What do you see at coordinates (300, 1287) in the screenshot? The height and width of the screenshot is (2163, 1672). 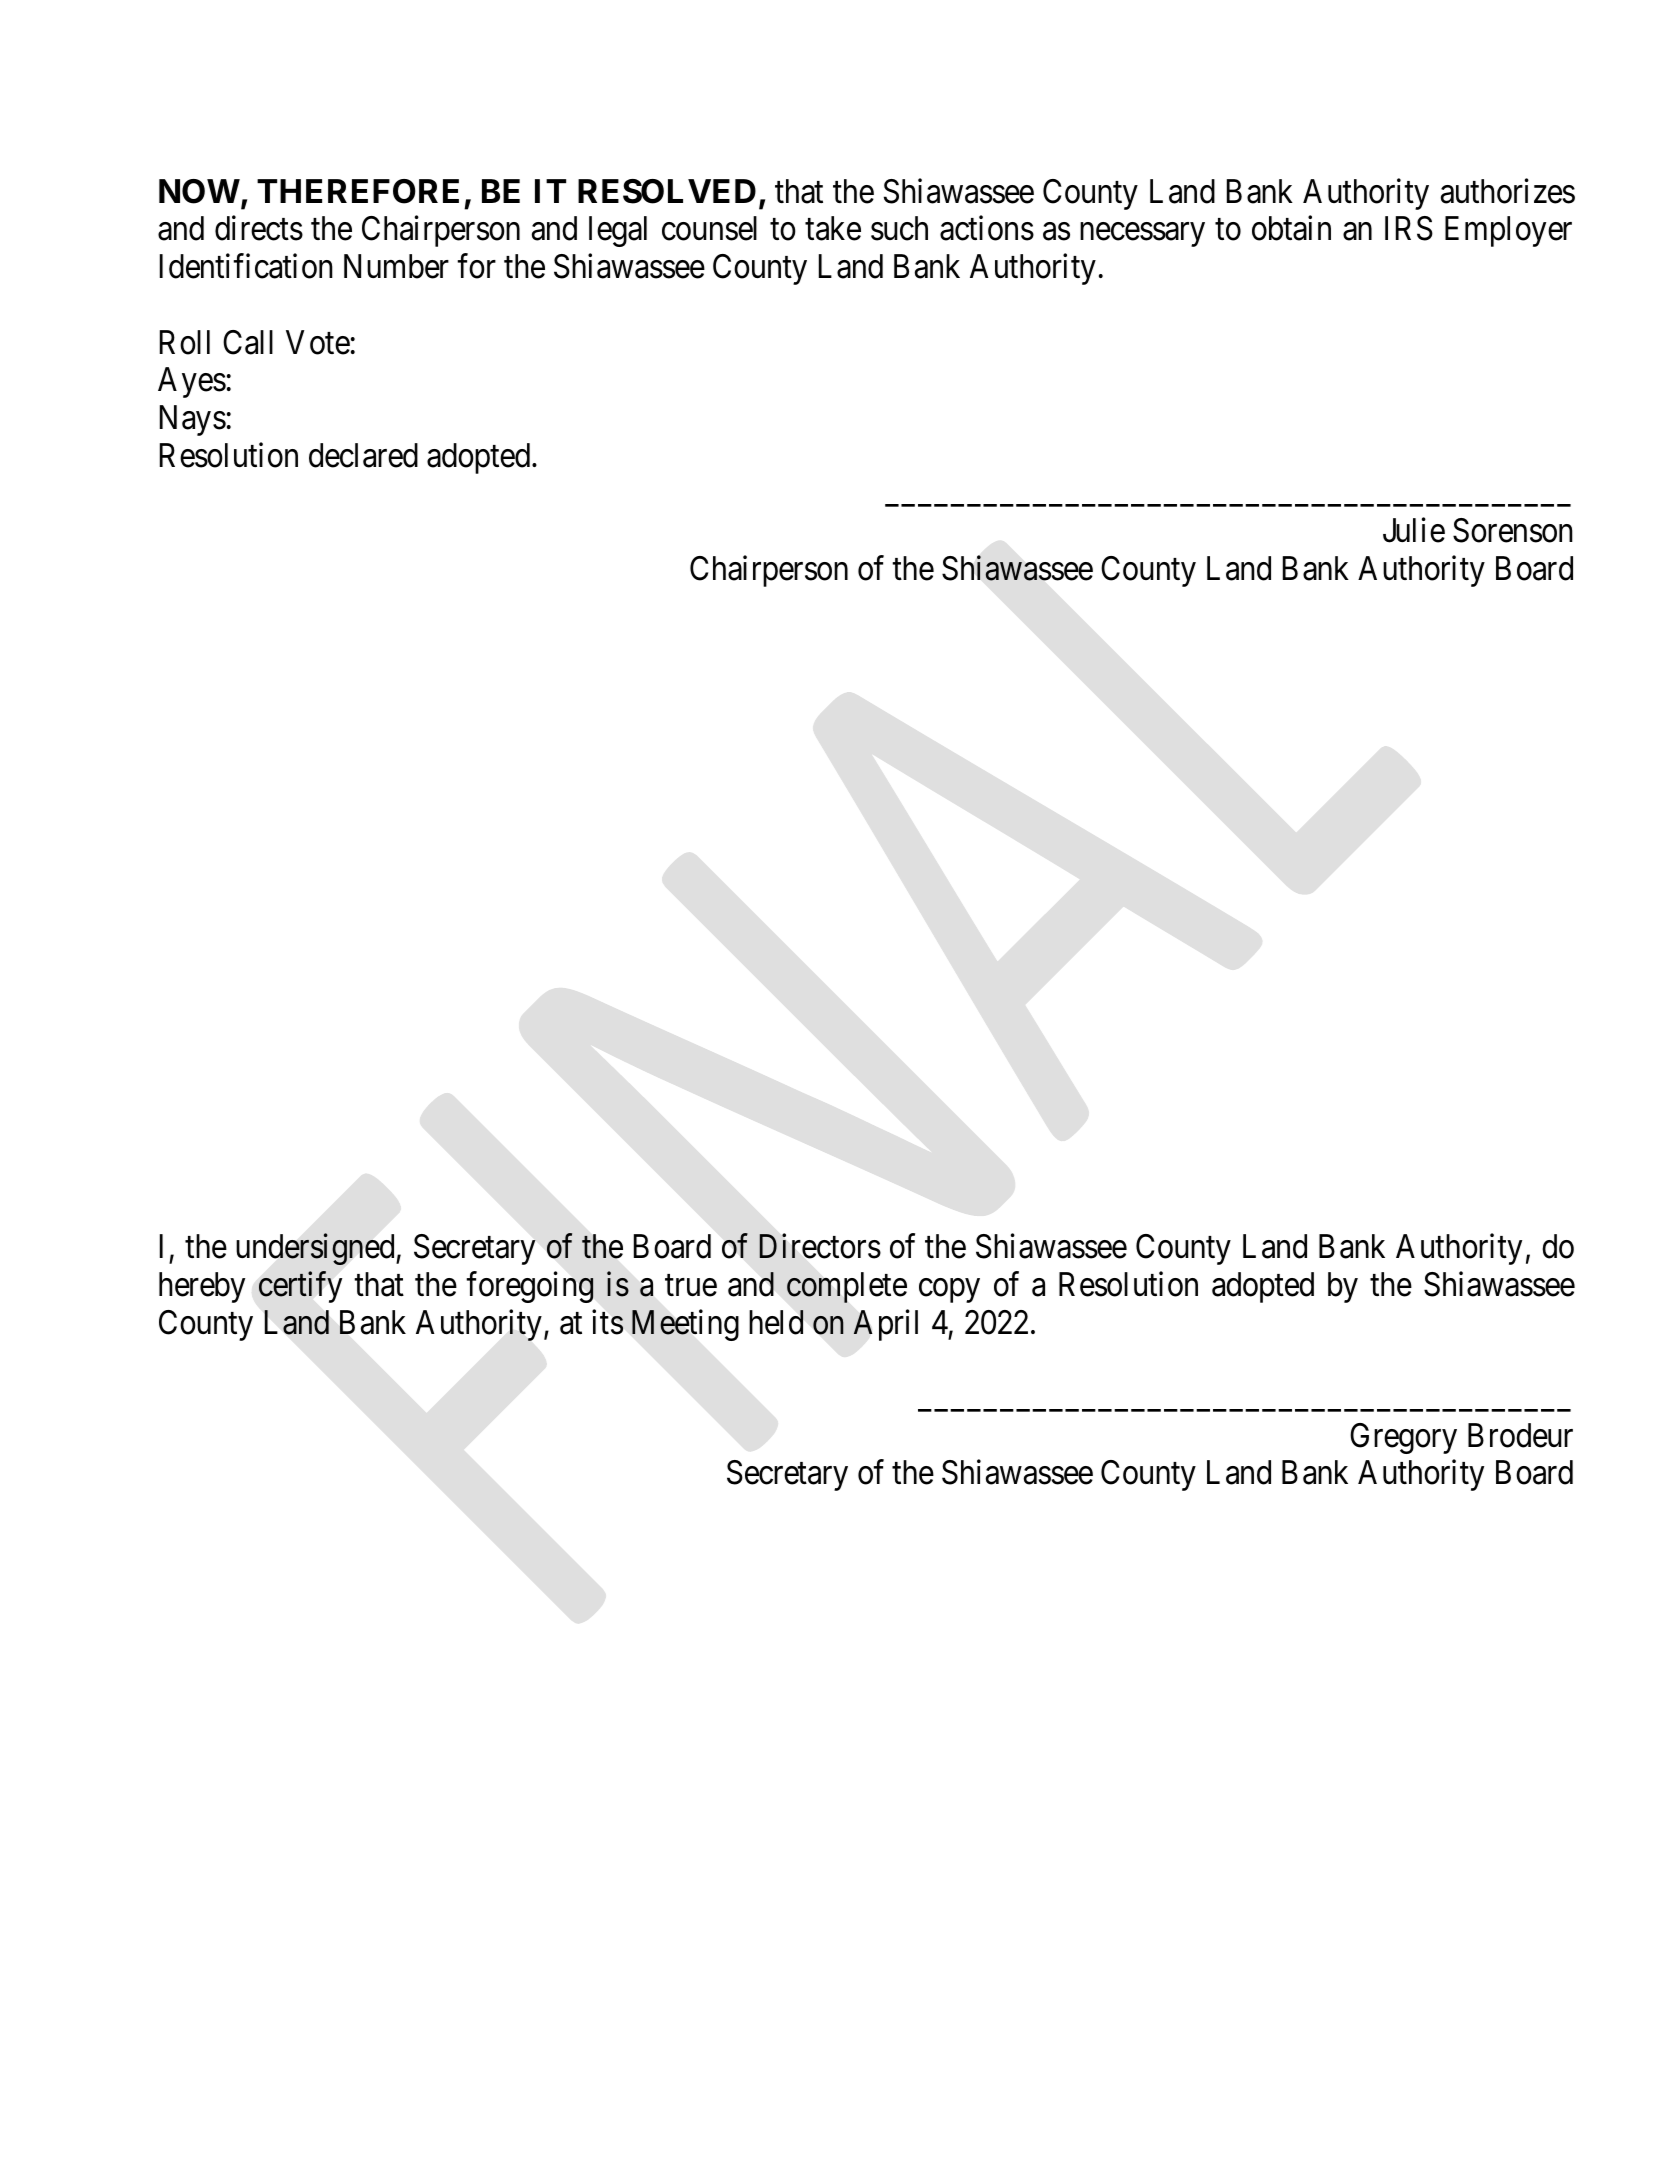 I see `certify` at bounding box center [300, 1287].
